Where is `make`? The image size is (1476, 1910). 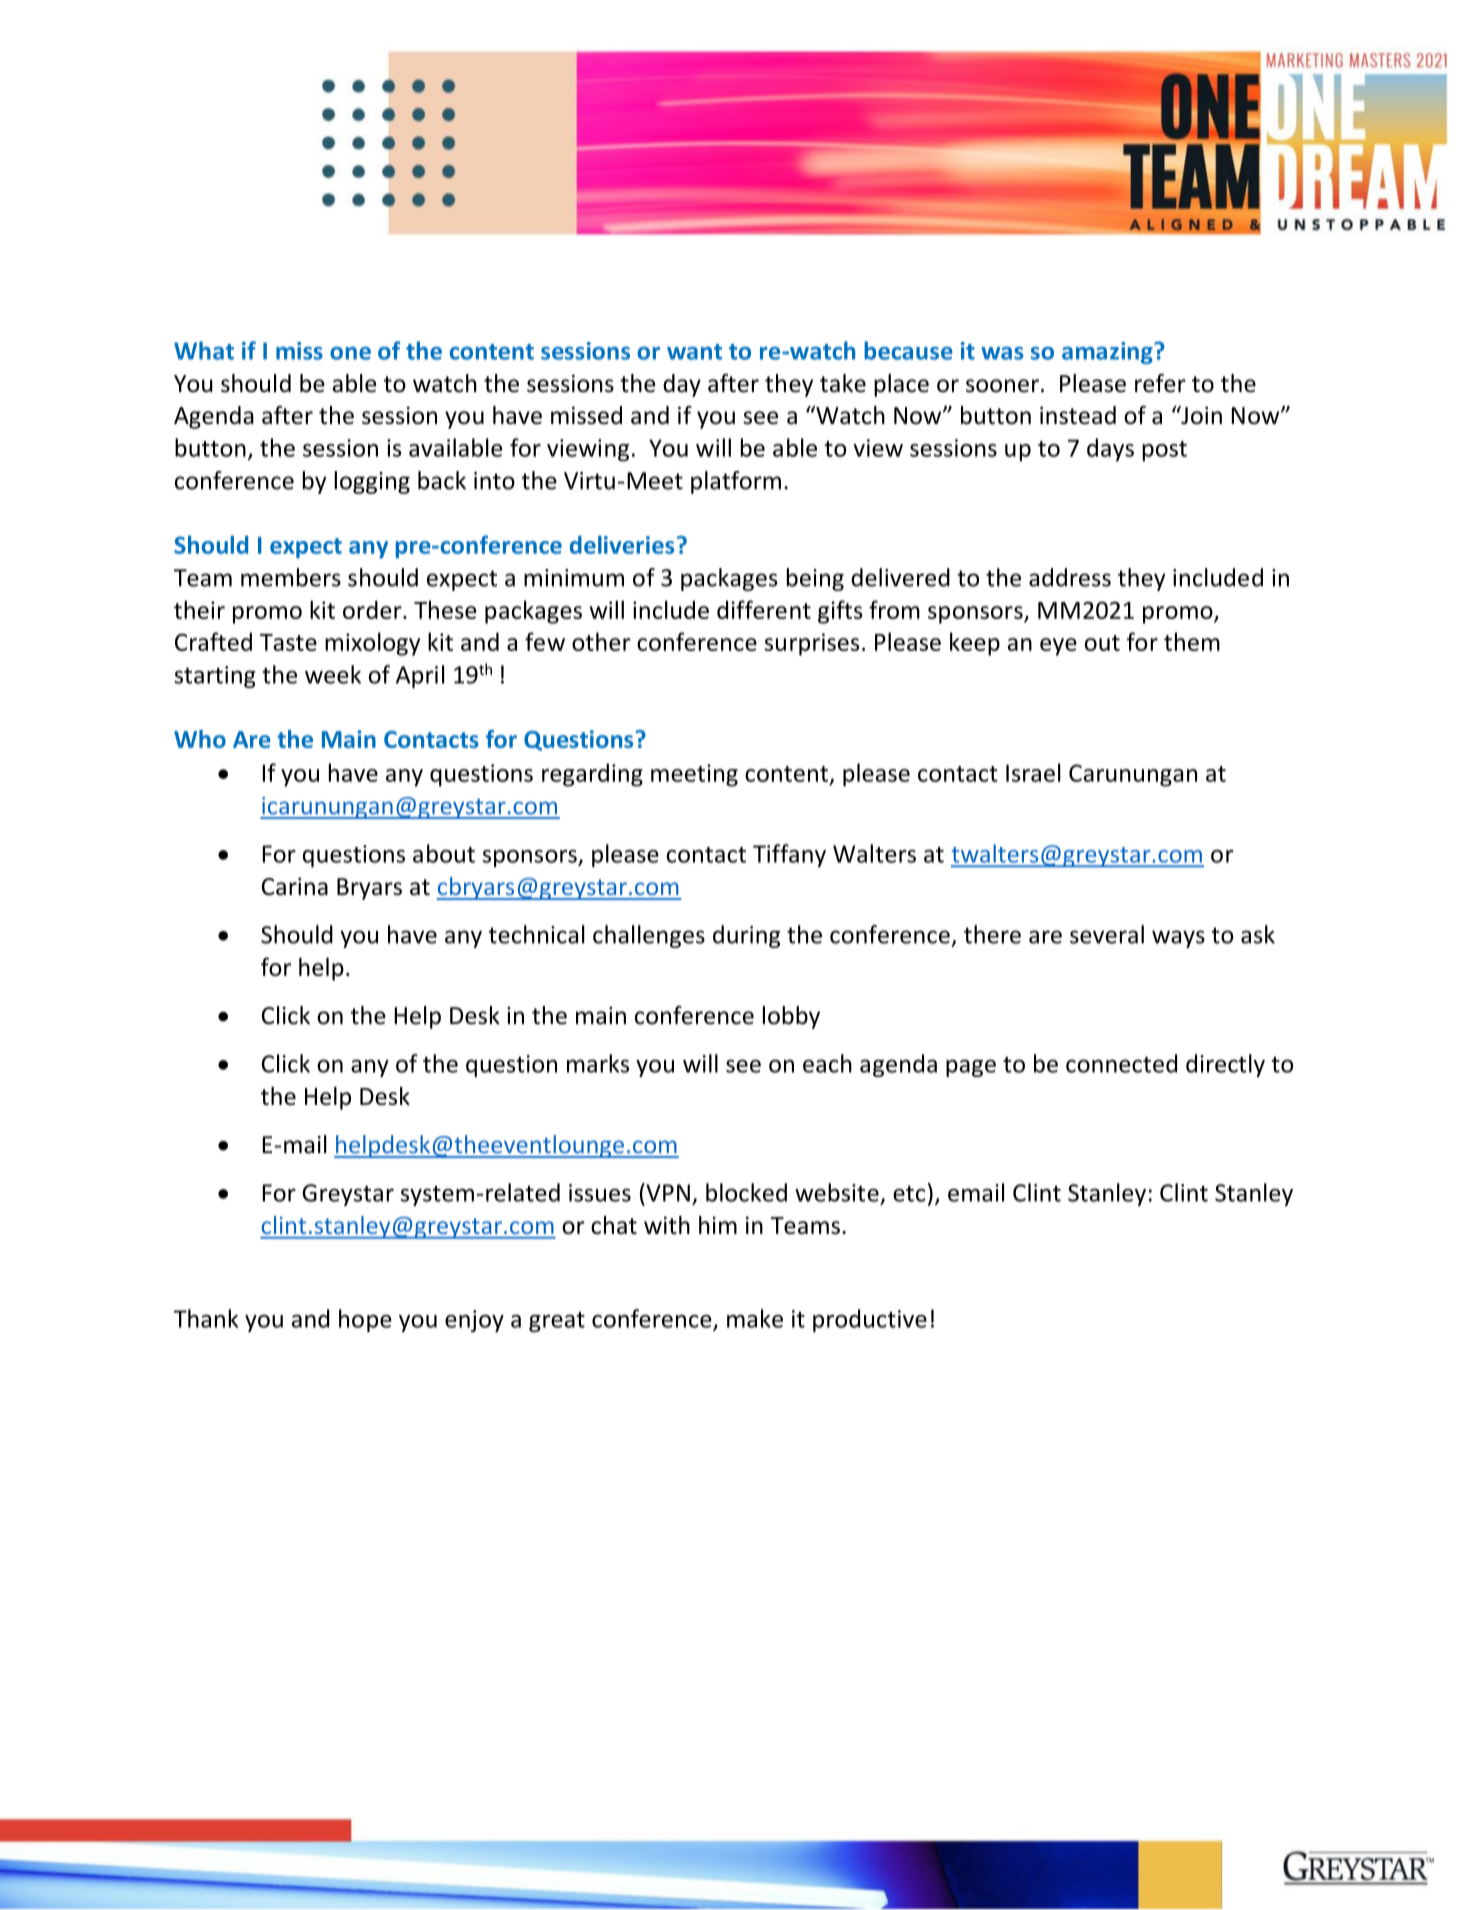 make is located at coordinates (755, 1318).
